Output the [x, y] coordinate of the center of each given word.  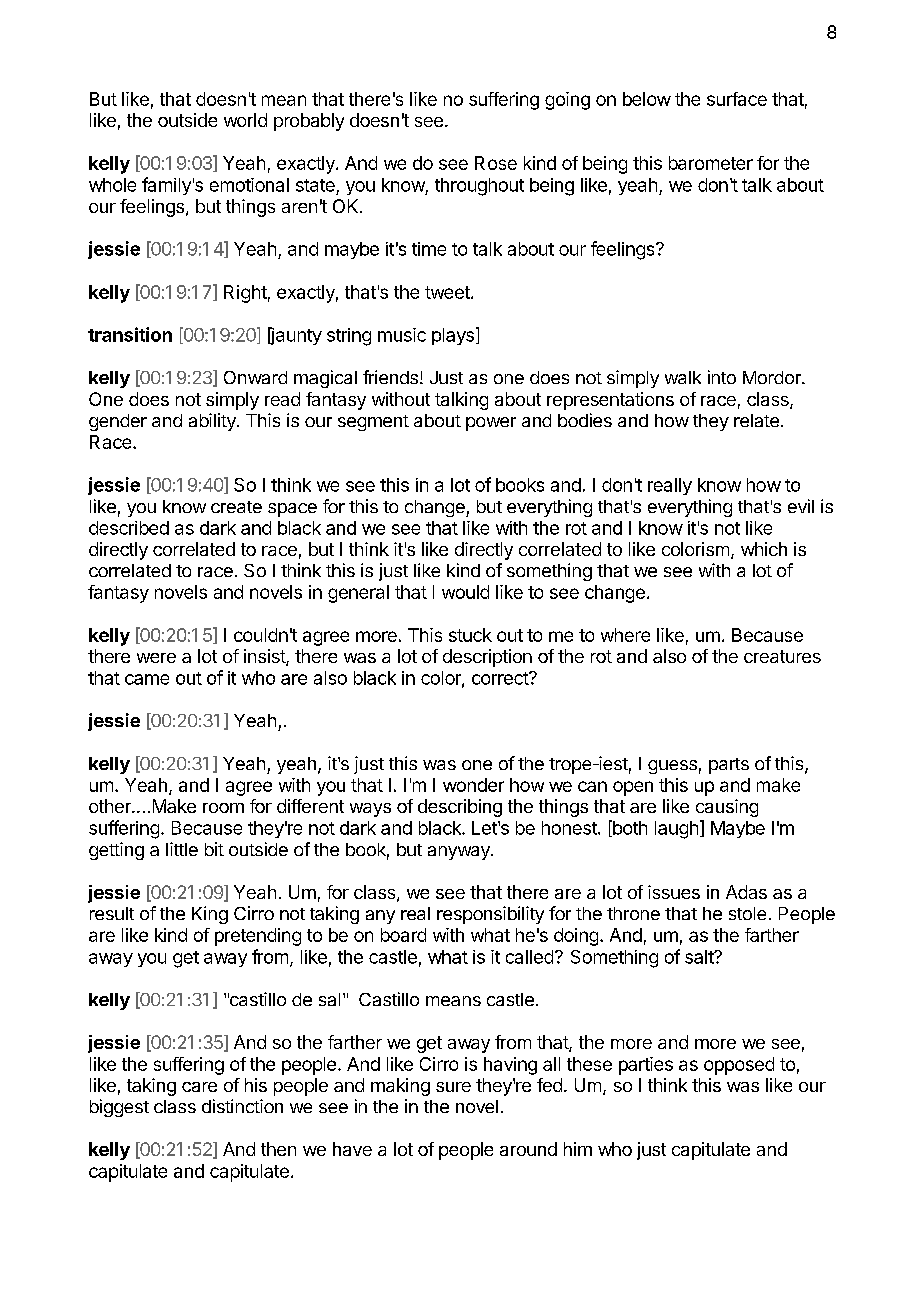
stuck [470, 635]
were [156, 658]
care [199, 1087]
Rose [496, 163]
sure [453, 1087]
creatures [782, 656]
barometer [711, 163]
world [245, 120]
